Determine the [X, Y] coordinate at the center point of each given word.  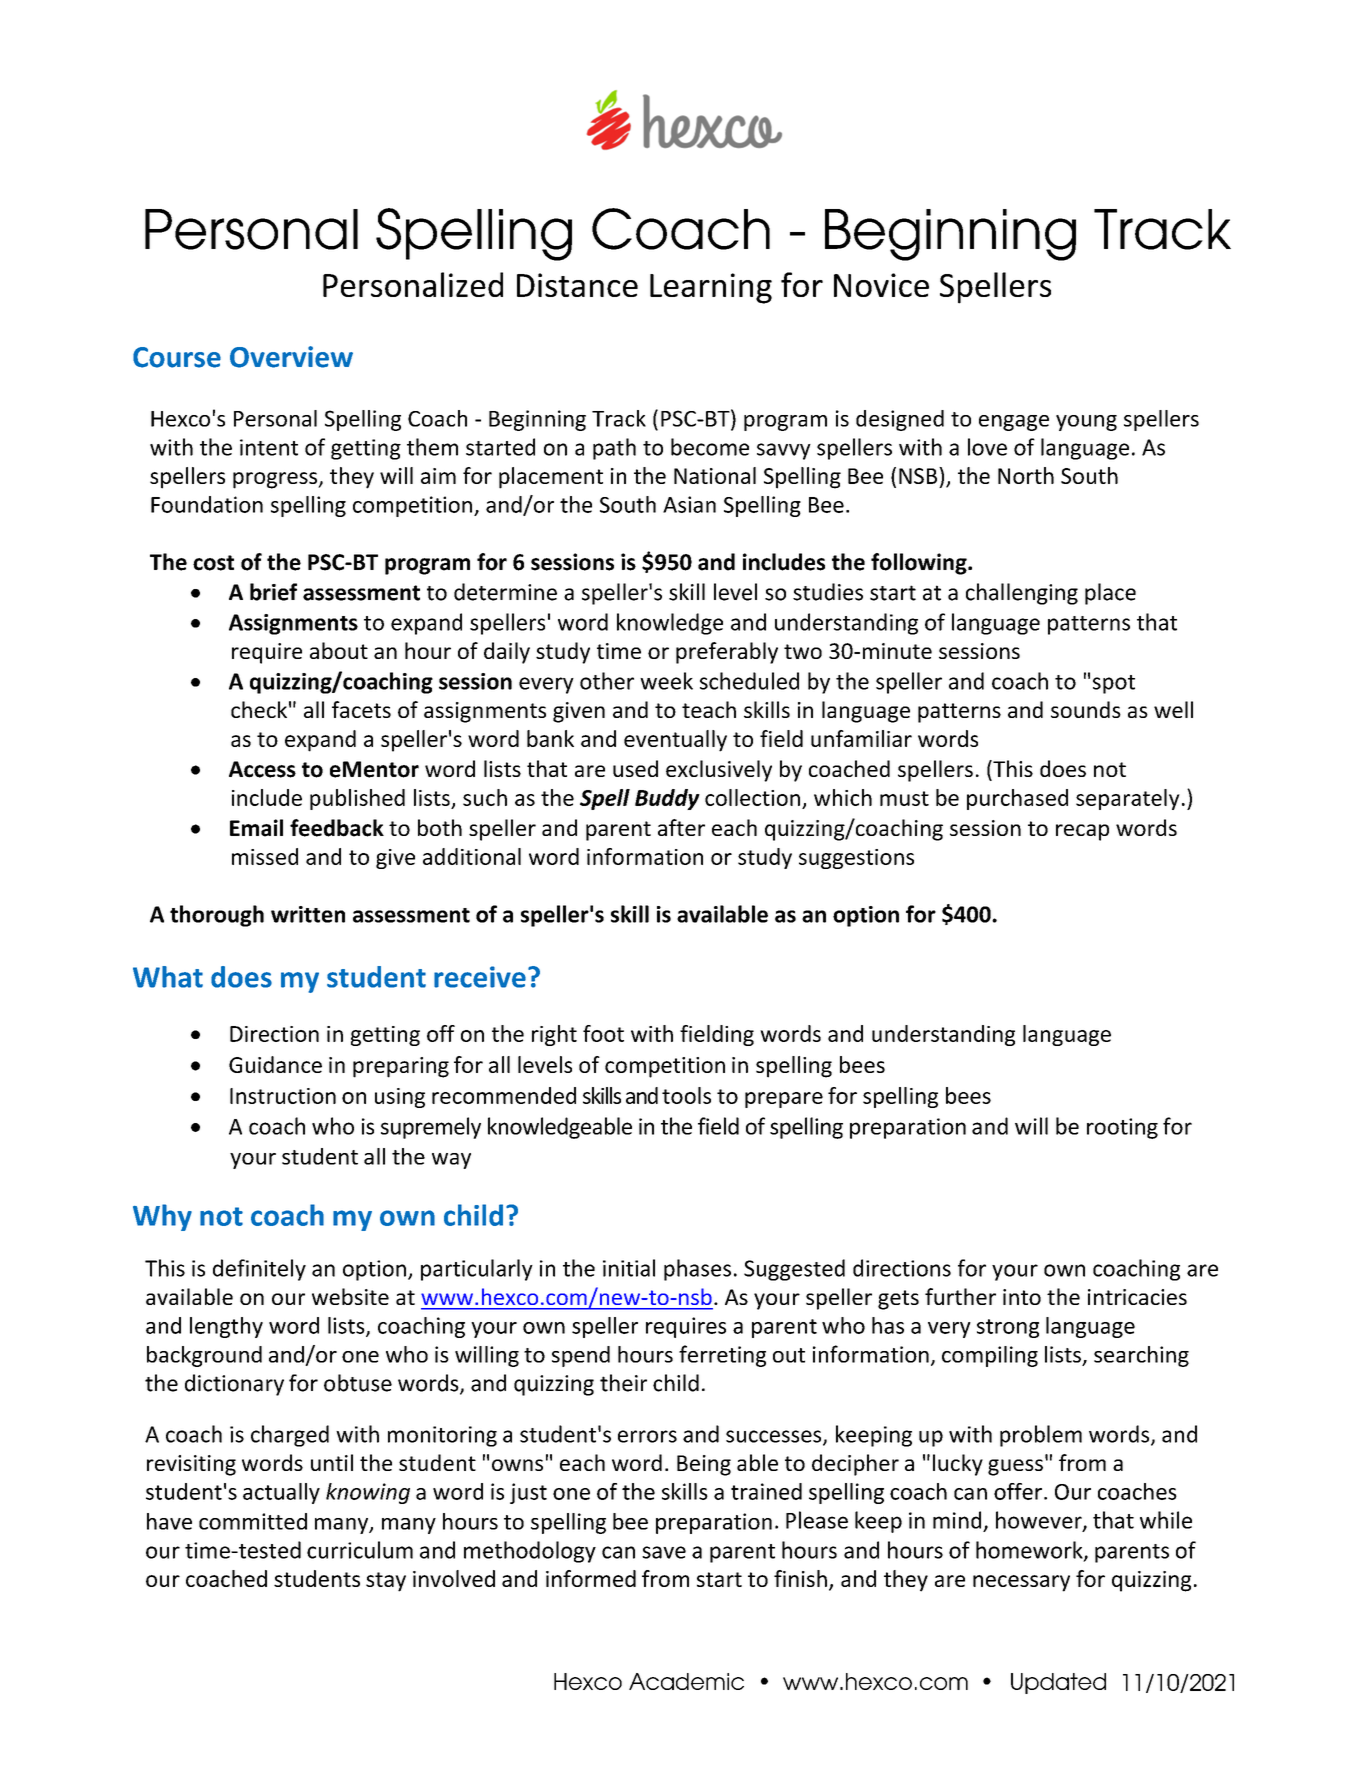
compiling [990, 1356]
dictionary [234, 1385]
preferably [727, 653]
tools [686, 1095]
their [623, 1383]
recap [1082, 832]
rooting [1122, 1128]
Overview [291, 357]
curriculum [360, 1550]
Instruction [283, 1096]
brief [273, 592]
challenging [1022, 594]
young [1086, 423]
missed [265, 856]
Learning [711, 288]
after [681, 827]
